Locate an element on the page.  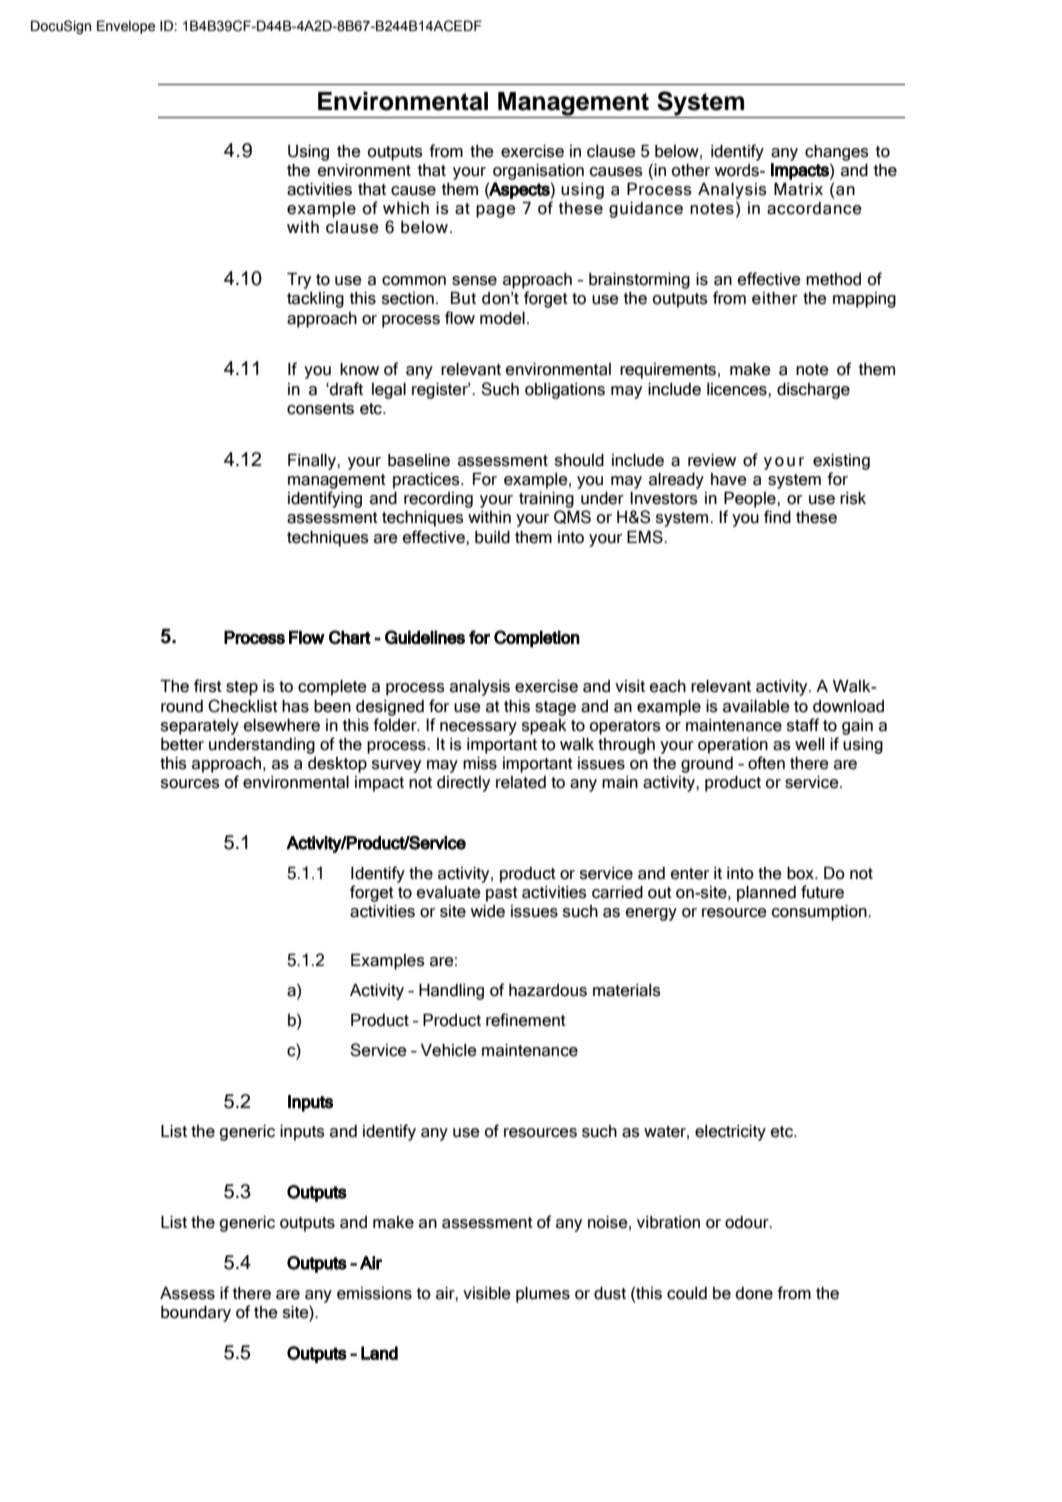
boundary is located at coordinates (196, 1314).
